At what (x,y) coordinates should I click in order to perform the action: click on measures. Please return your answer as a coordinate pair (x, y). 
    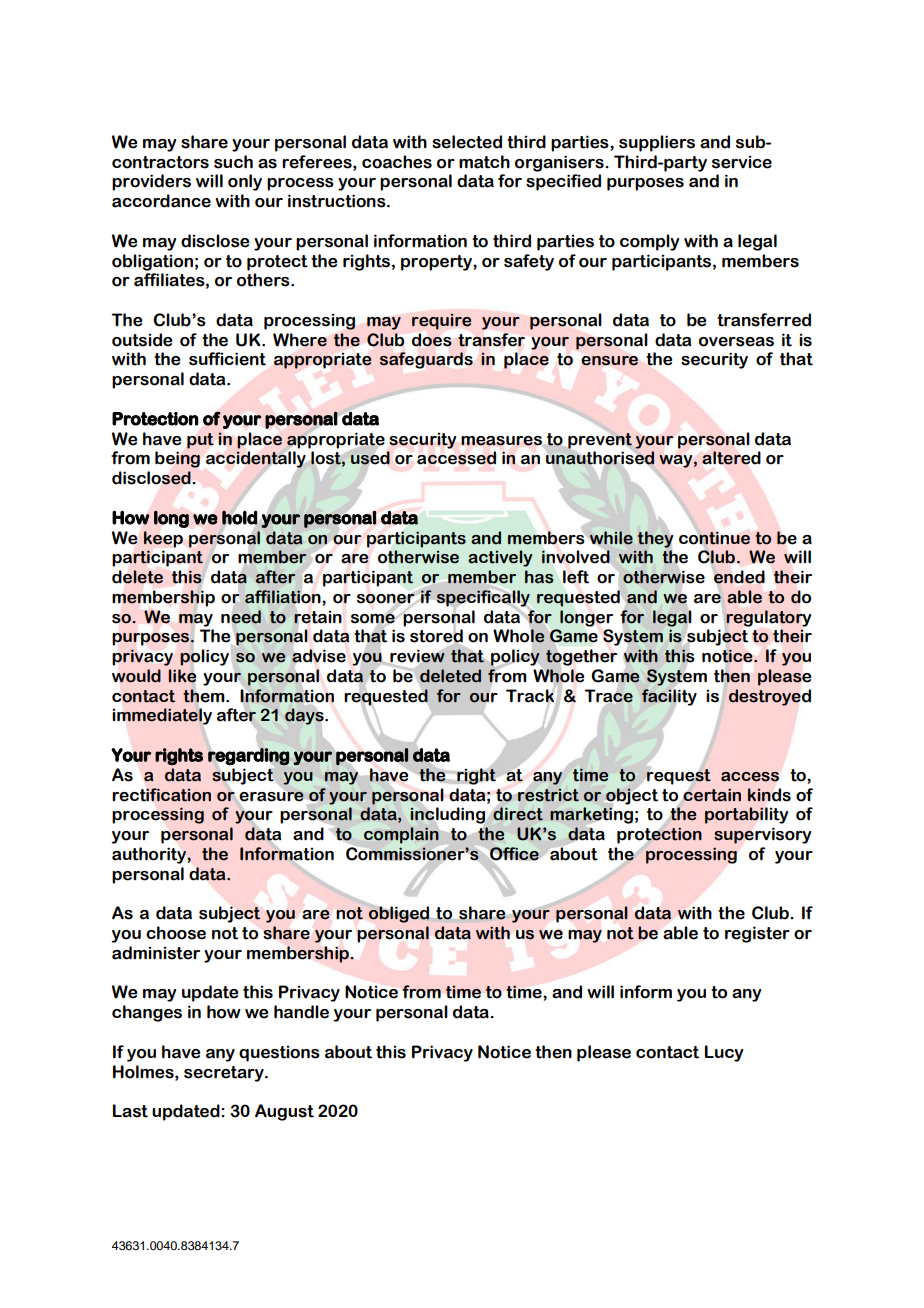
    Looking at the image, I should click on (502, 441).
